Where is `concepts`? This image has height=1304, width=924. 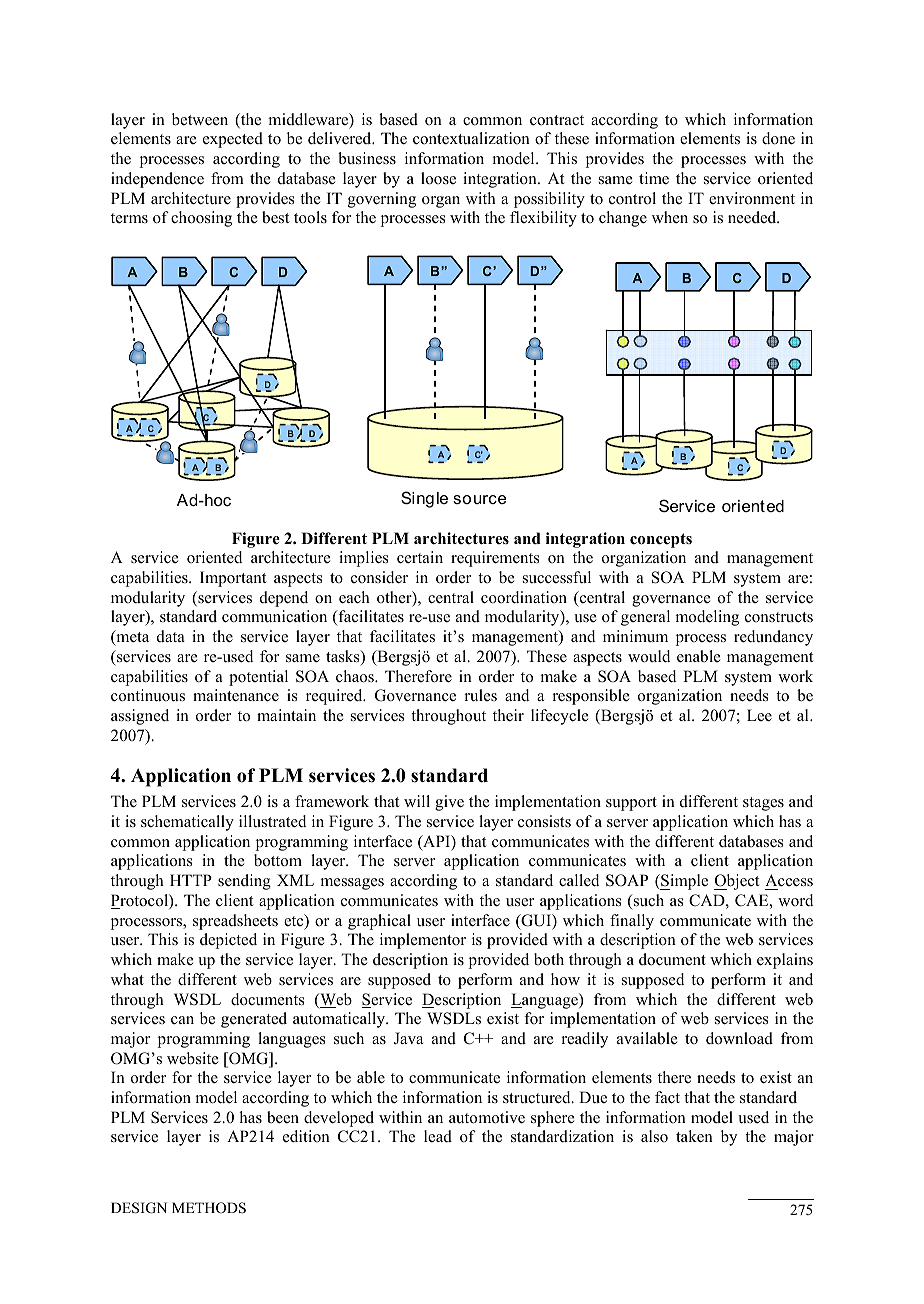
concepts is located at coordinates (661, 540).
